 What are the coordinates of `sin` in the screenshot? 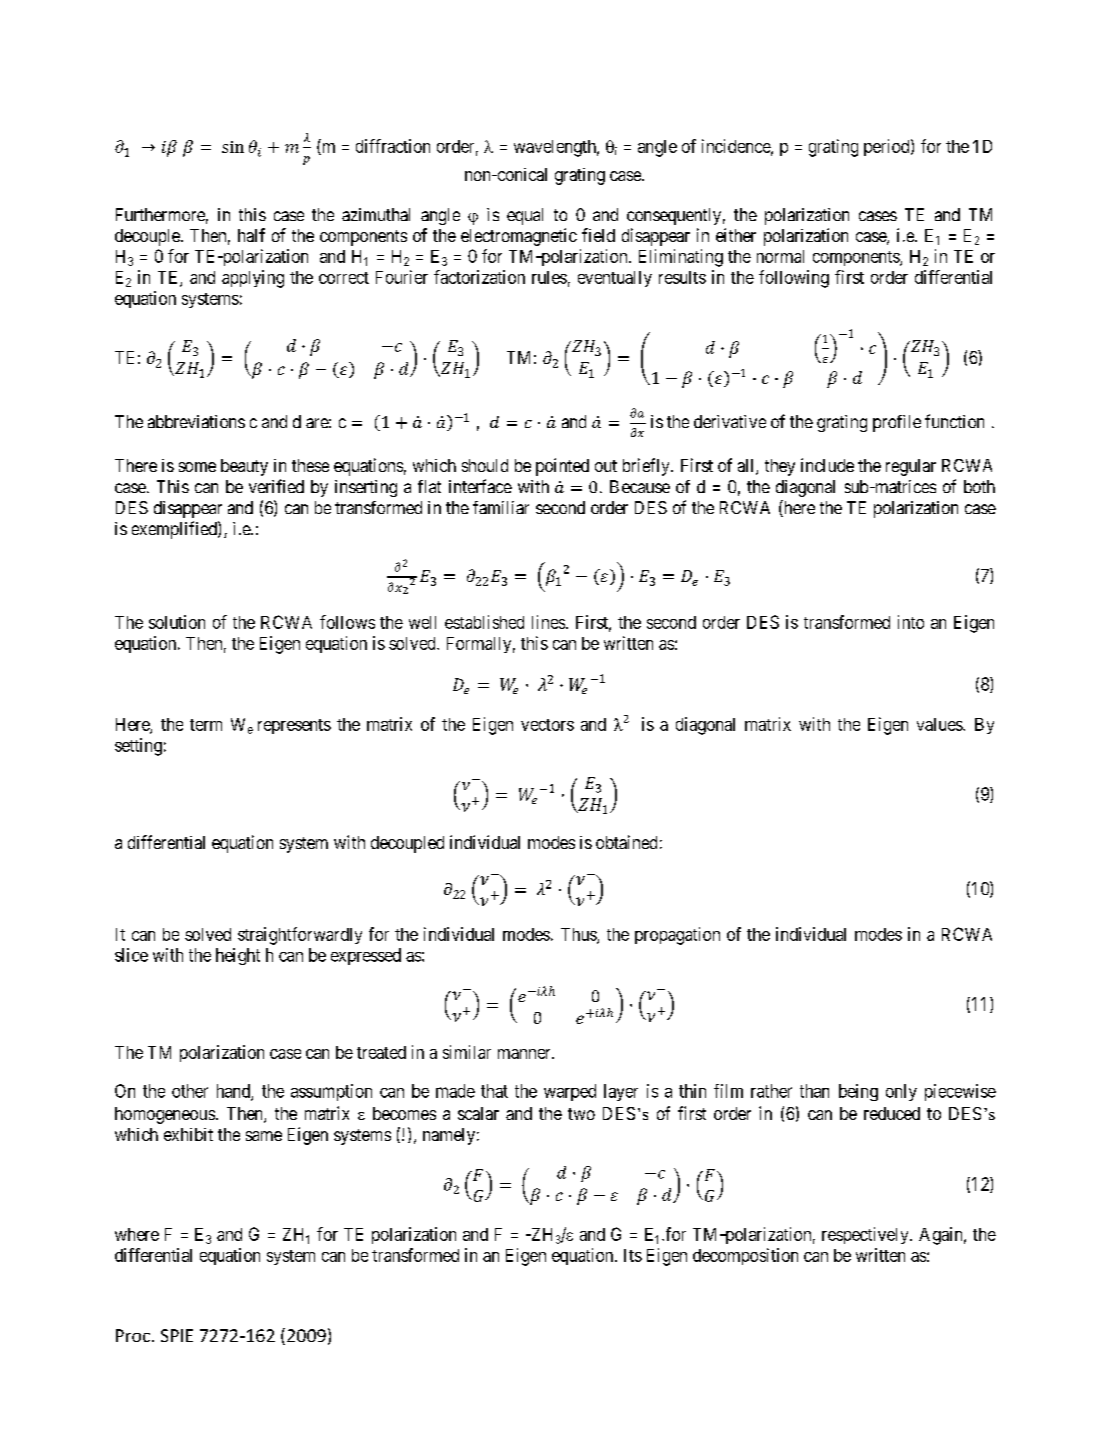 It's located at (233, 147).
